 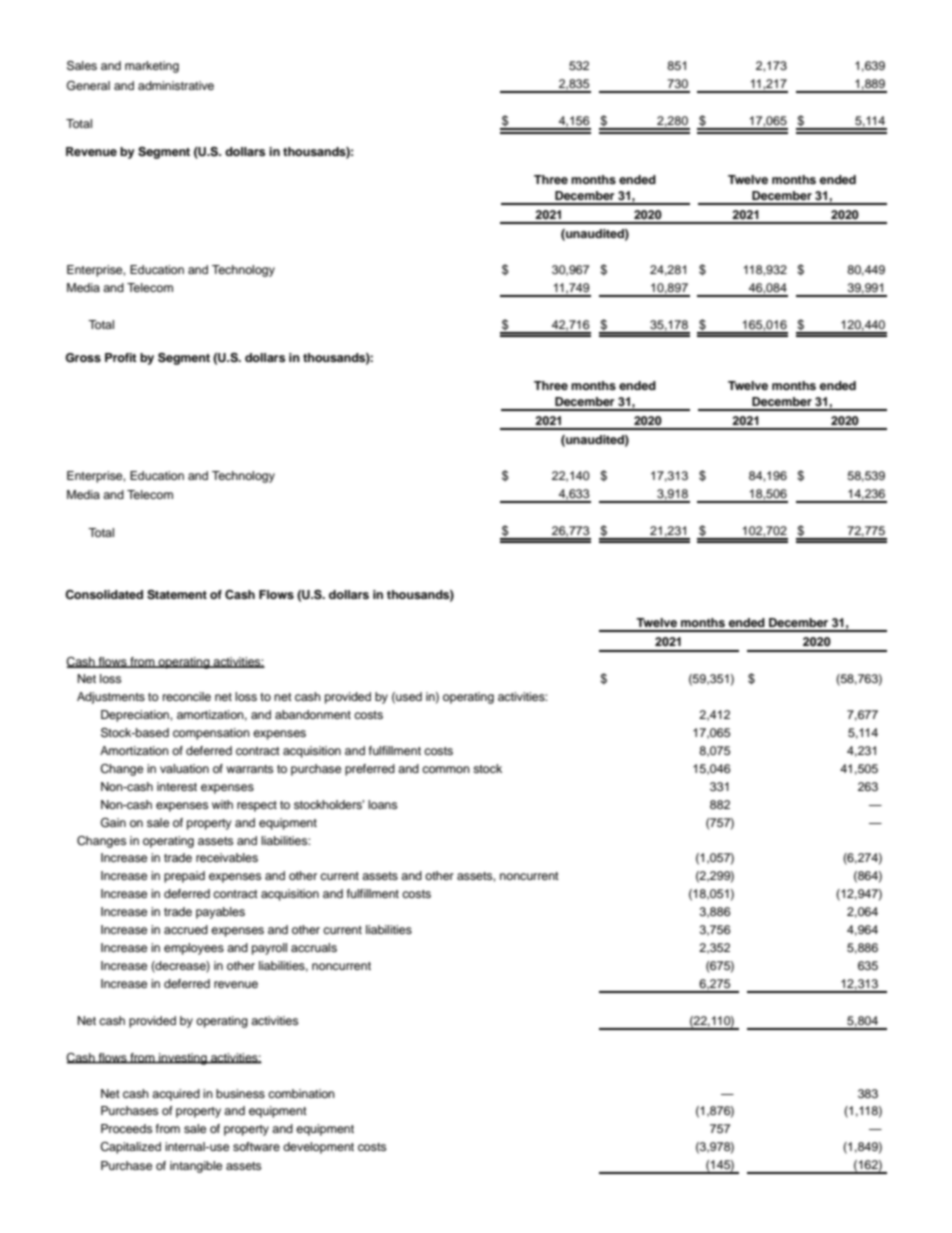 I want to click on development, so click(x=318, y=1148).
